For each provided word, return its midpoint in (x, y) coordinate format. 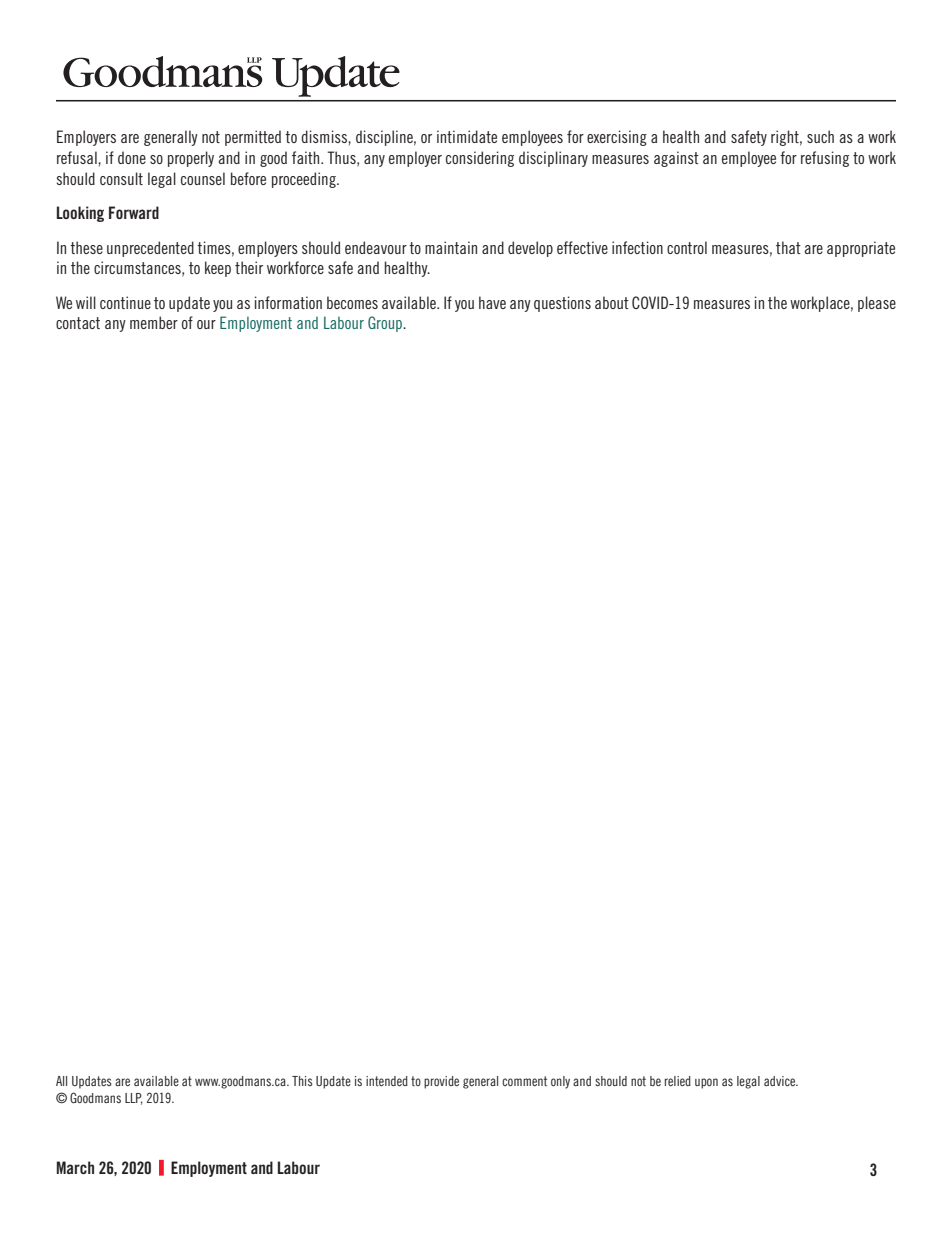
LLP (134, 1099)
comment (524, 1081)
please (877, 304)
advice (781, 1081)
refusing (825, 159)
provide (441, 1082)
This (302, 1081)
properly (191, 159)
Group (386, 324)
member (154, 322)
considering (480, 159)
